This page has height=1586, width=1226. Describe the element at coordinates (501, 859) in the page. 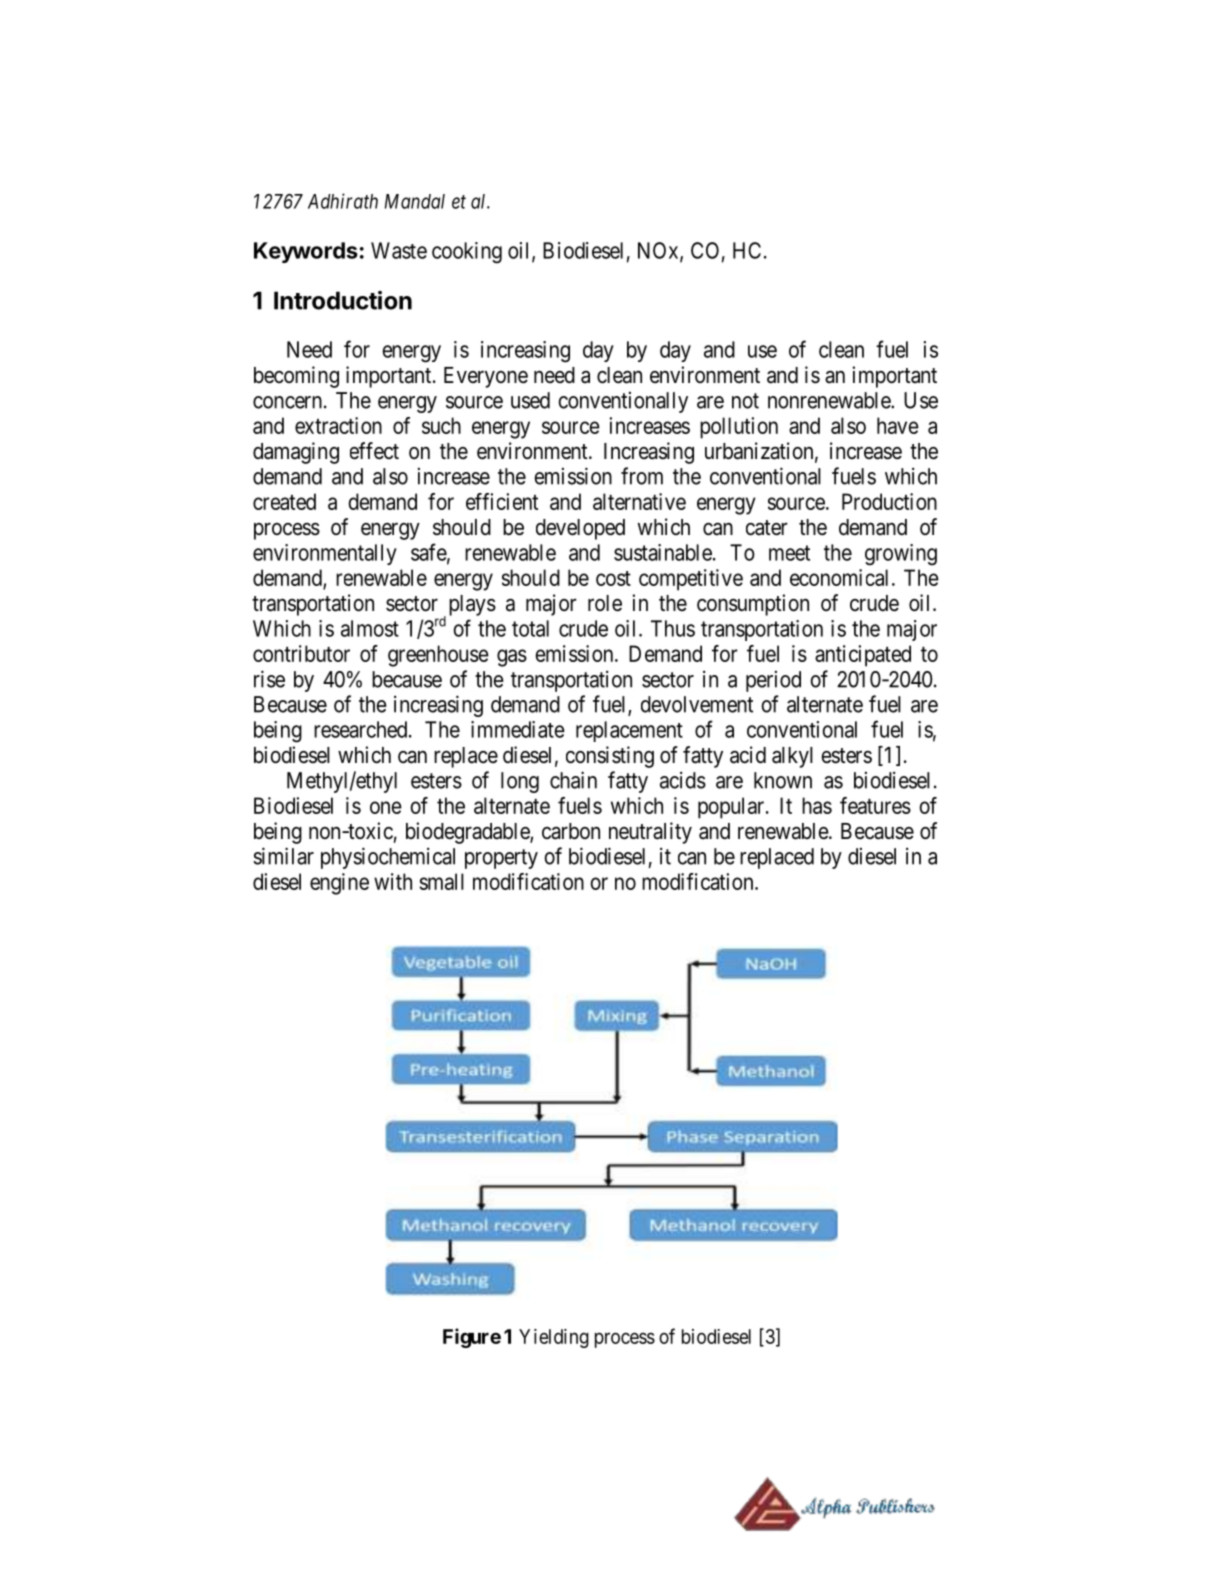

I see `property` at that location.
